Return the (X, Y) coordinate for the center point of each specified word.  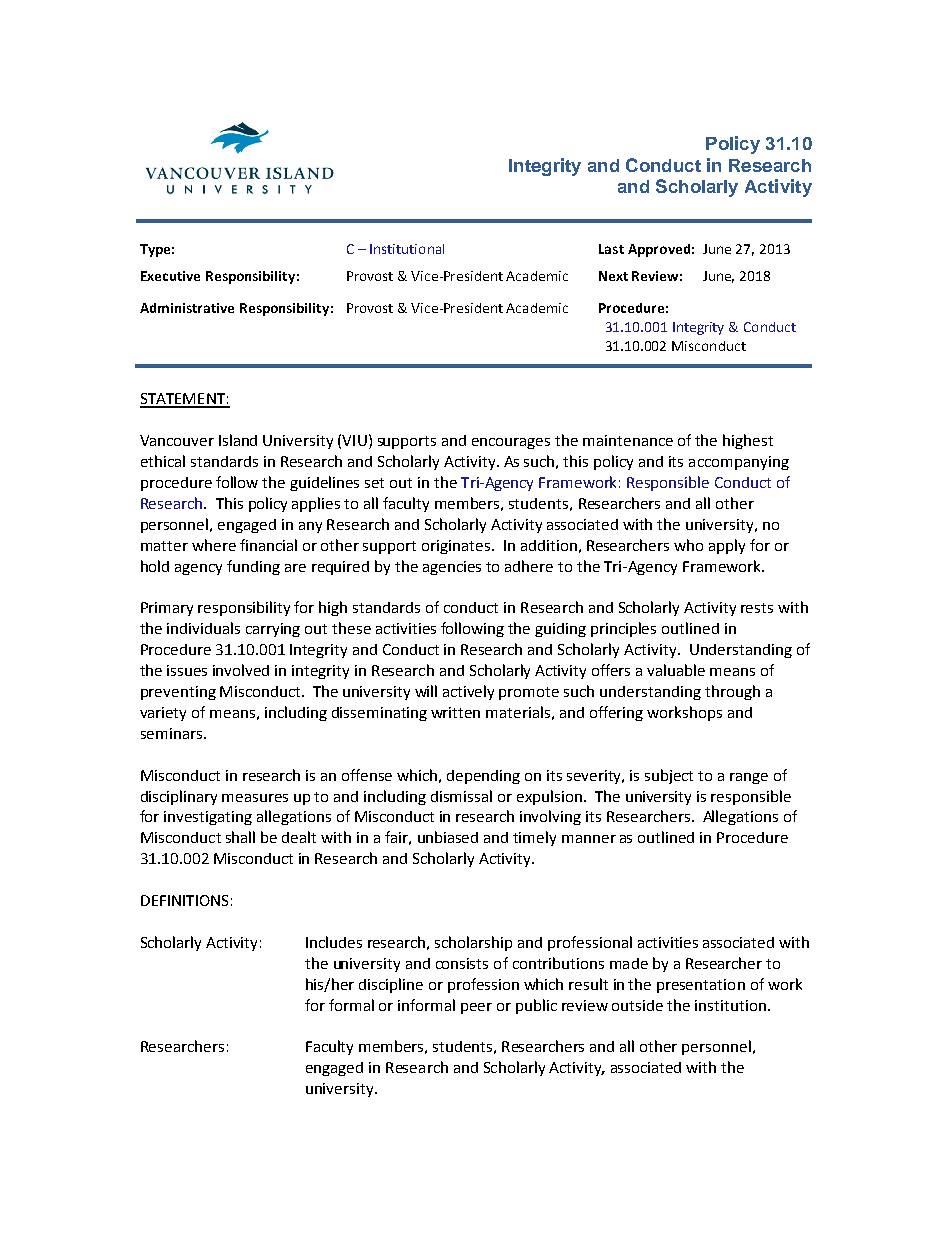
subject (669, 776)
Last (611, 249)
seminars (173, 733)
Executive (170, 276)
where (214, 545)
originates (456, 547)
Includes (334, 942)
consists (462, 963)
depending (483, 777)
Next (613, 276)
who (688, 545)
